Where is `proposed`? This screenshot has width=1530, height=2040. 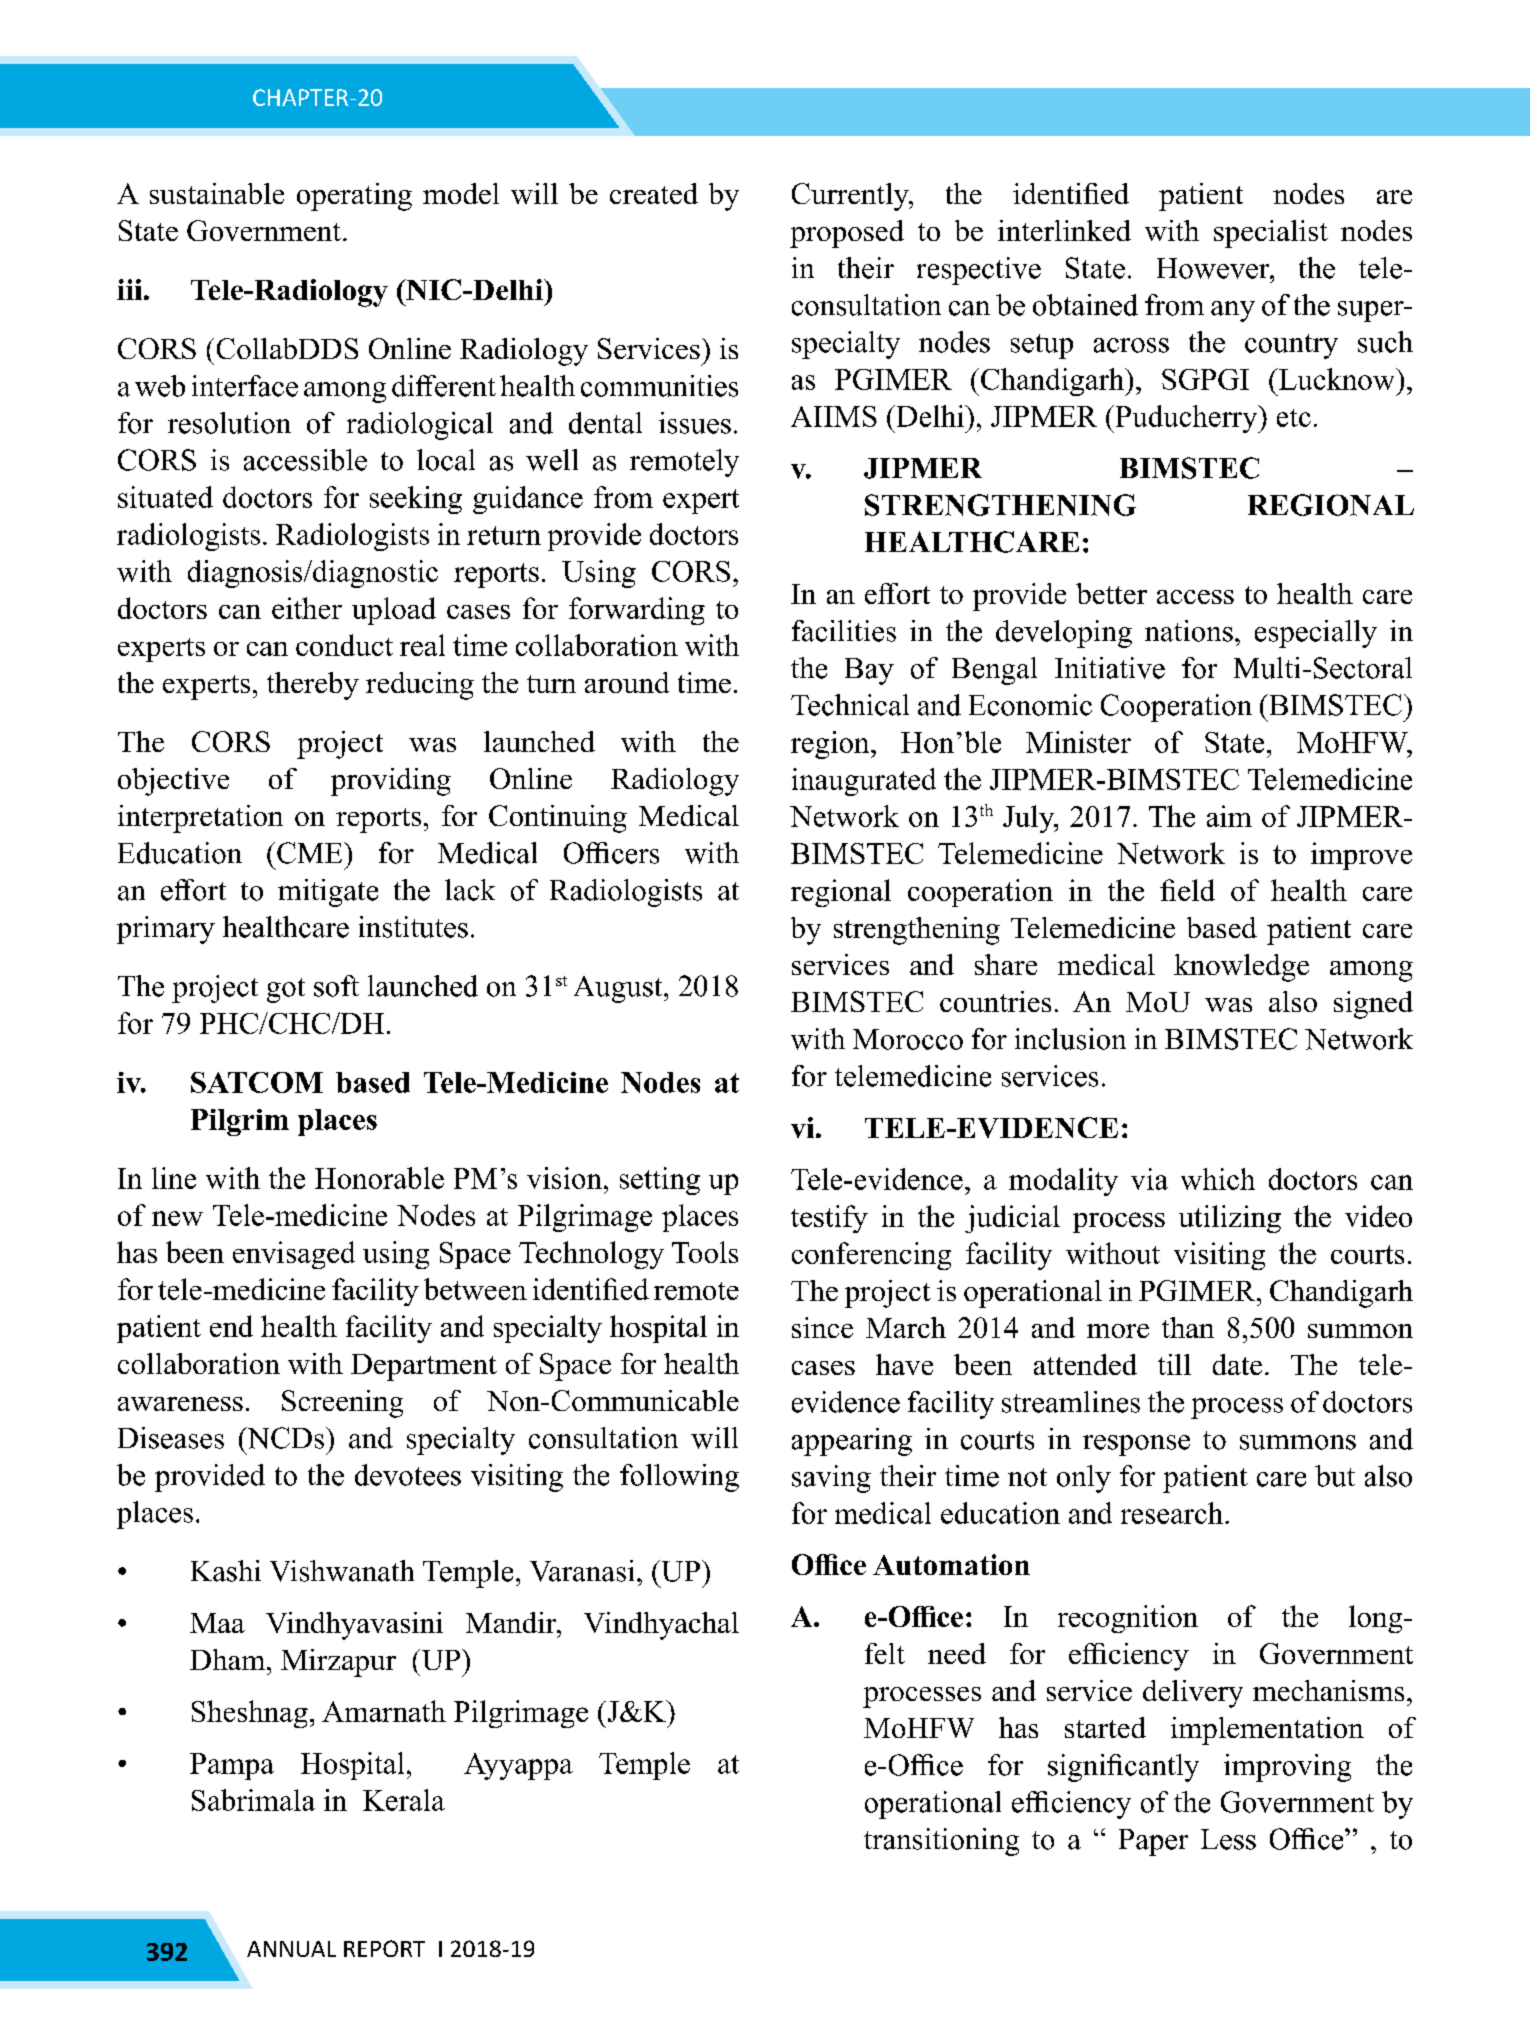 proposed is located at coordinates (847, 234).
